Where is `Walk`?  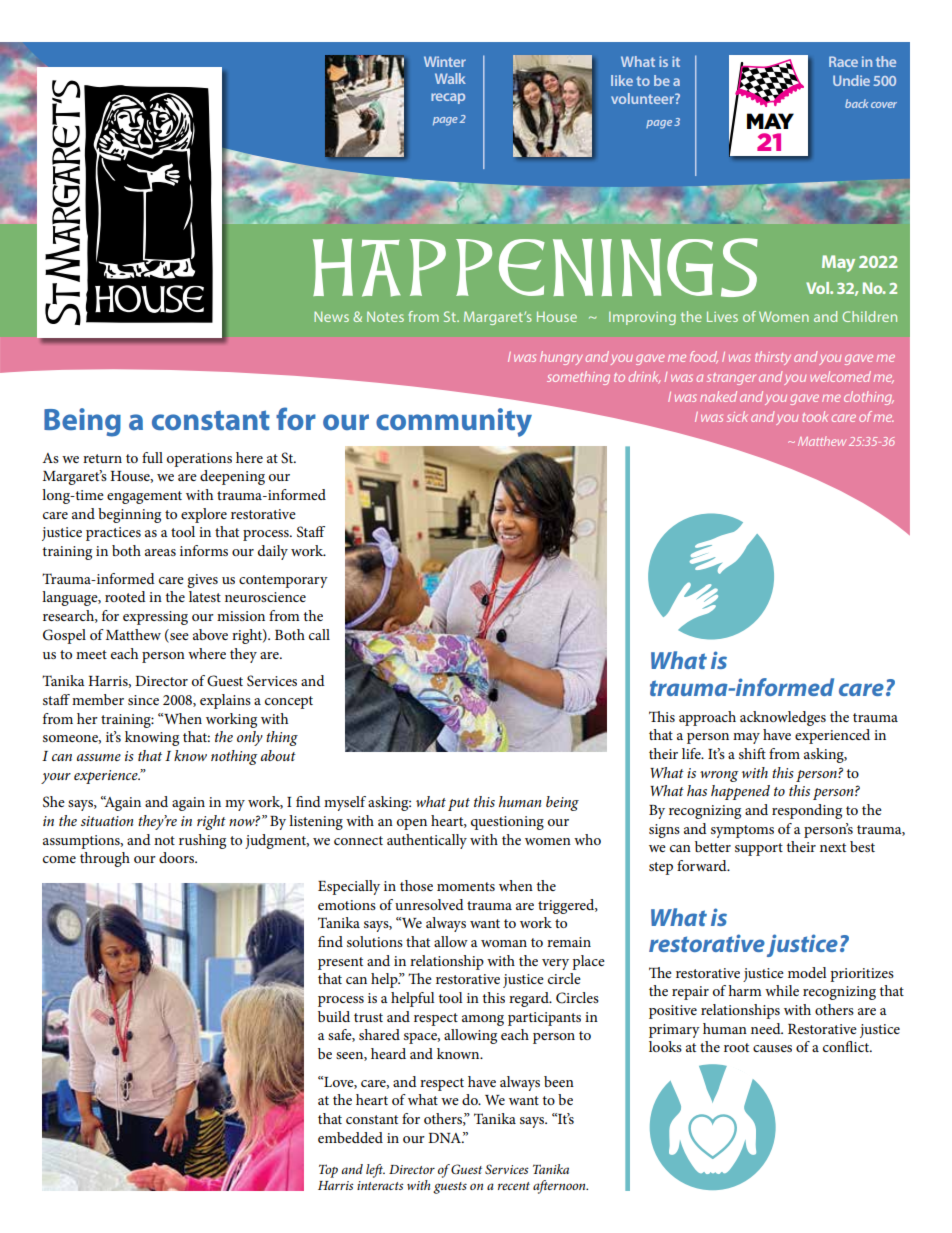 Walk is located at coordinates (450, 78).
